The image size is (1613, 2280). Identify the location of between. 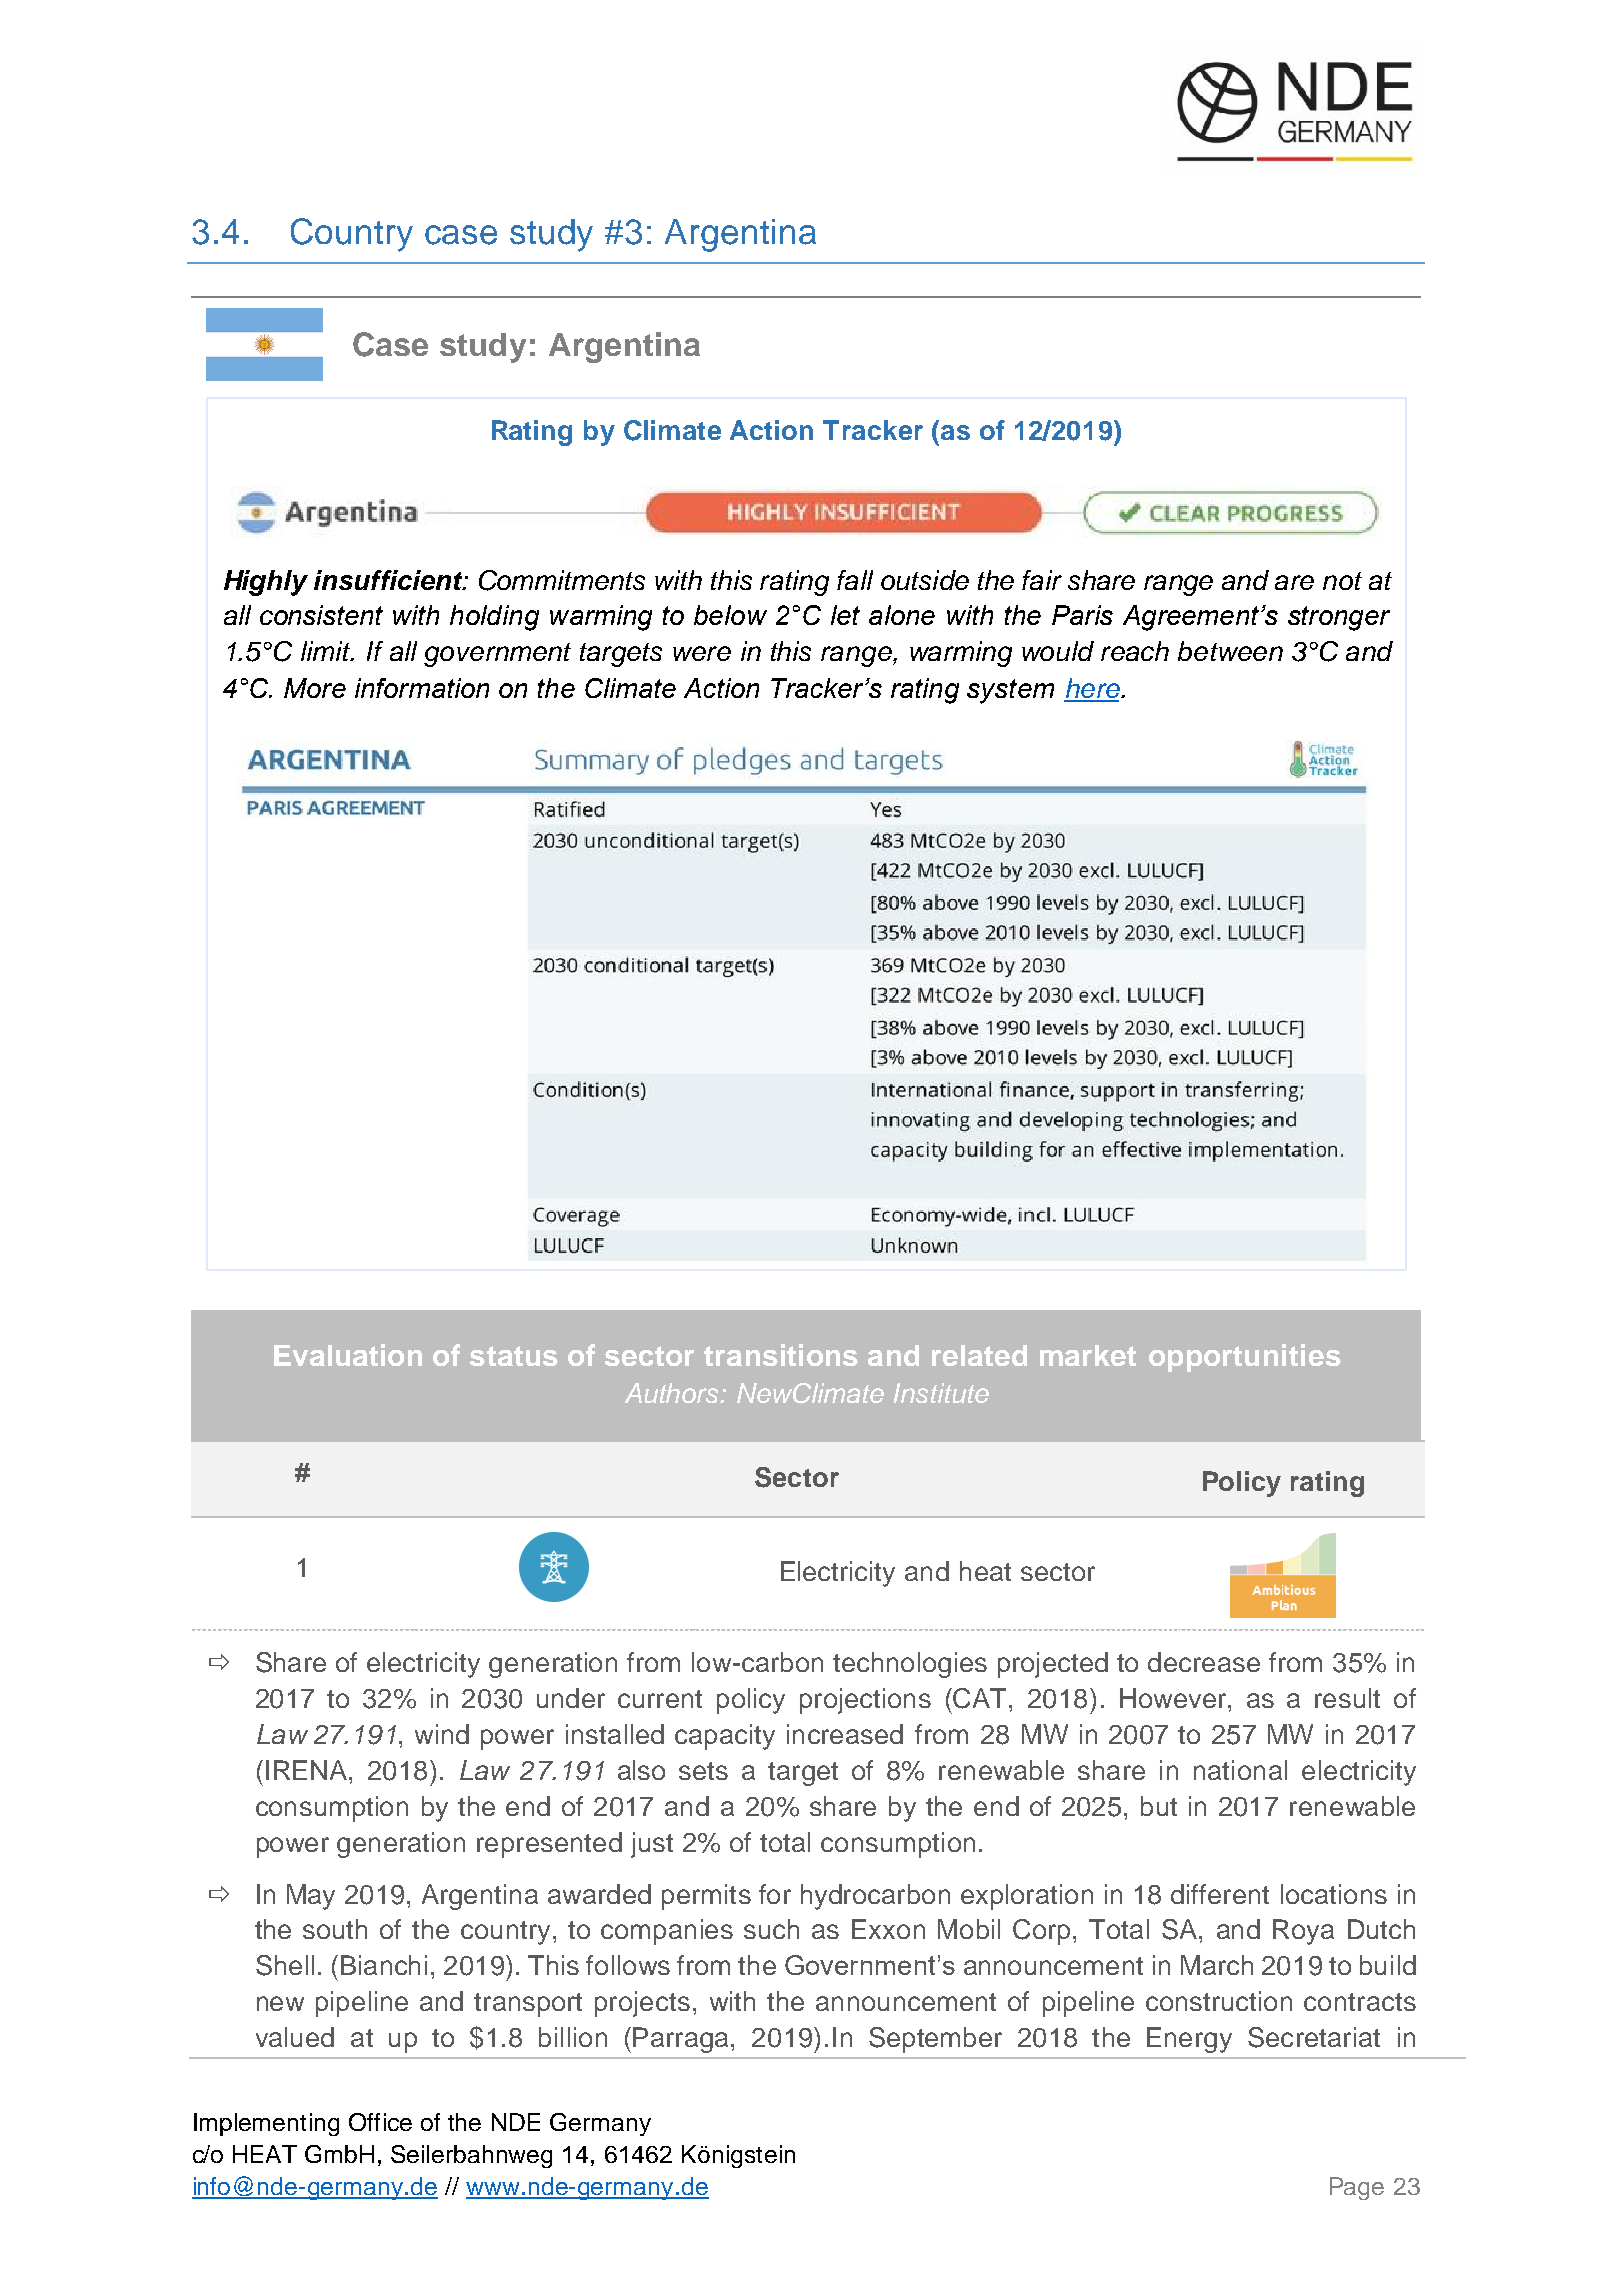
(1230, 651).
